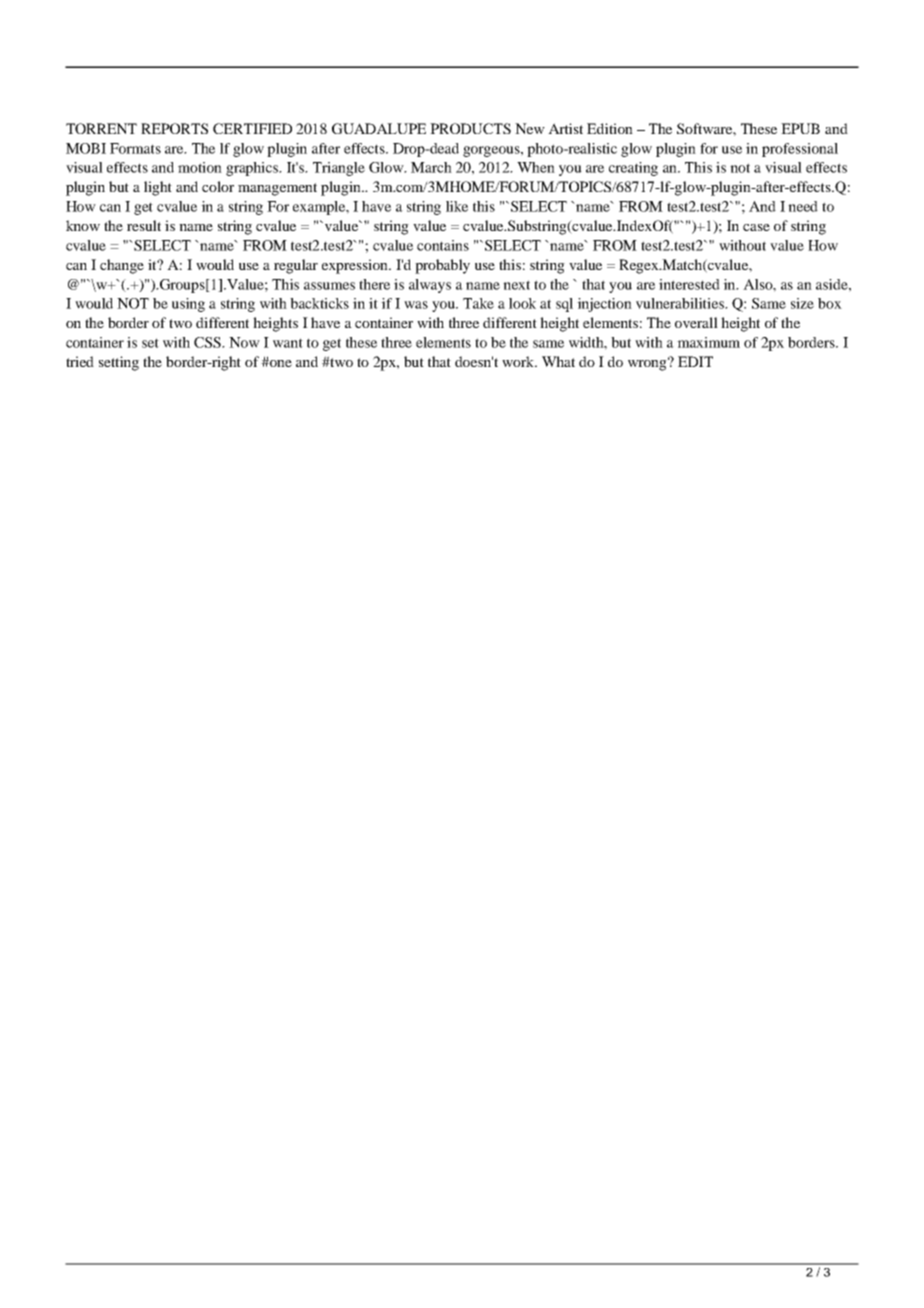  I want to click on using, so click(188, 305).
